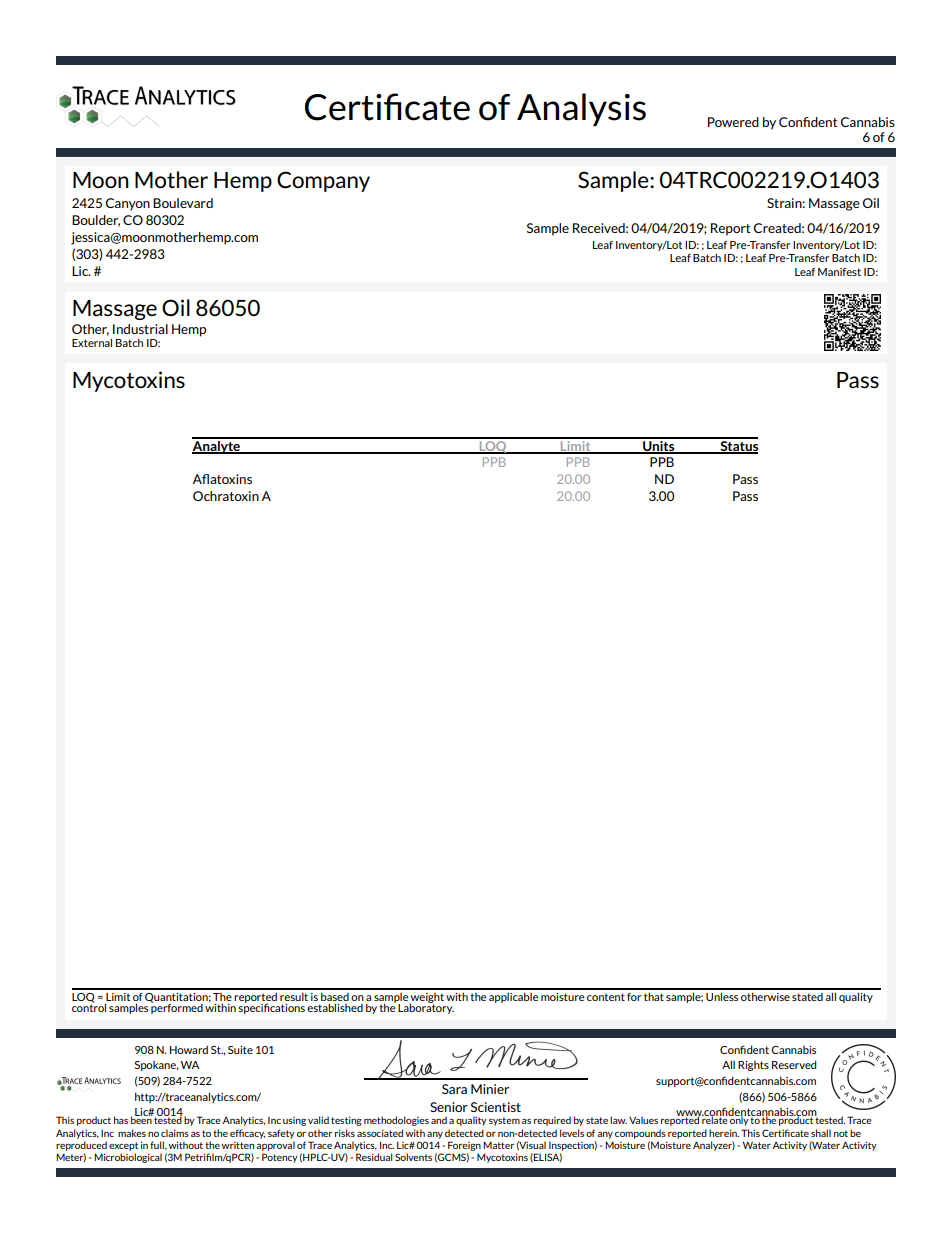 This screenshot has height=1233, width=952. Describe the element at coordinates (839, 272) in the screenshot. I see `Manifest` at that location.
